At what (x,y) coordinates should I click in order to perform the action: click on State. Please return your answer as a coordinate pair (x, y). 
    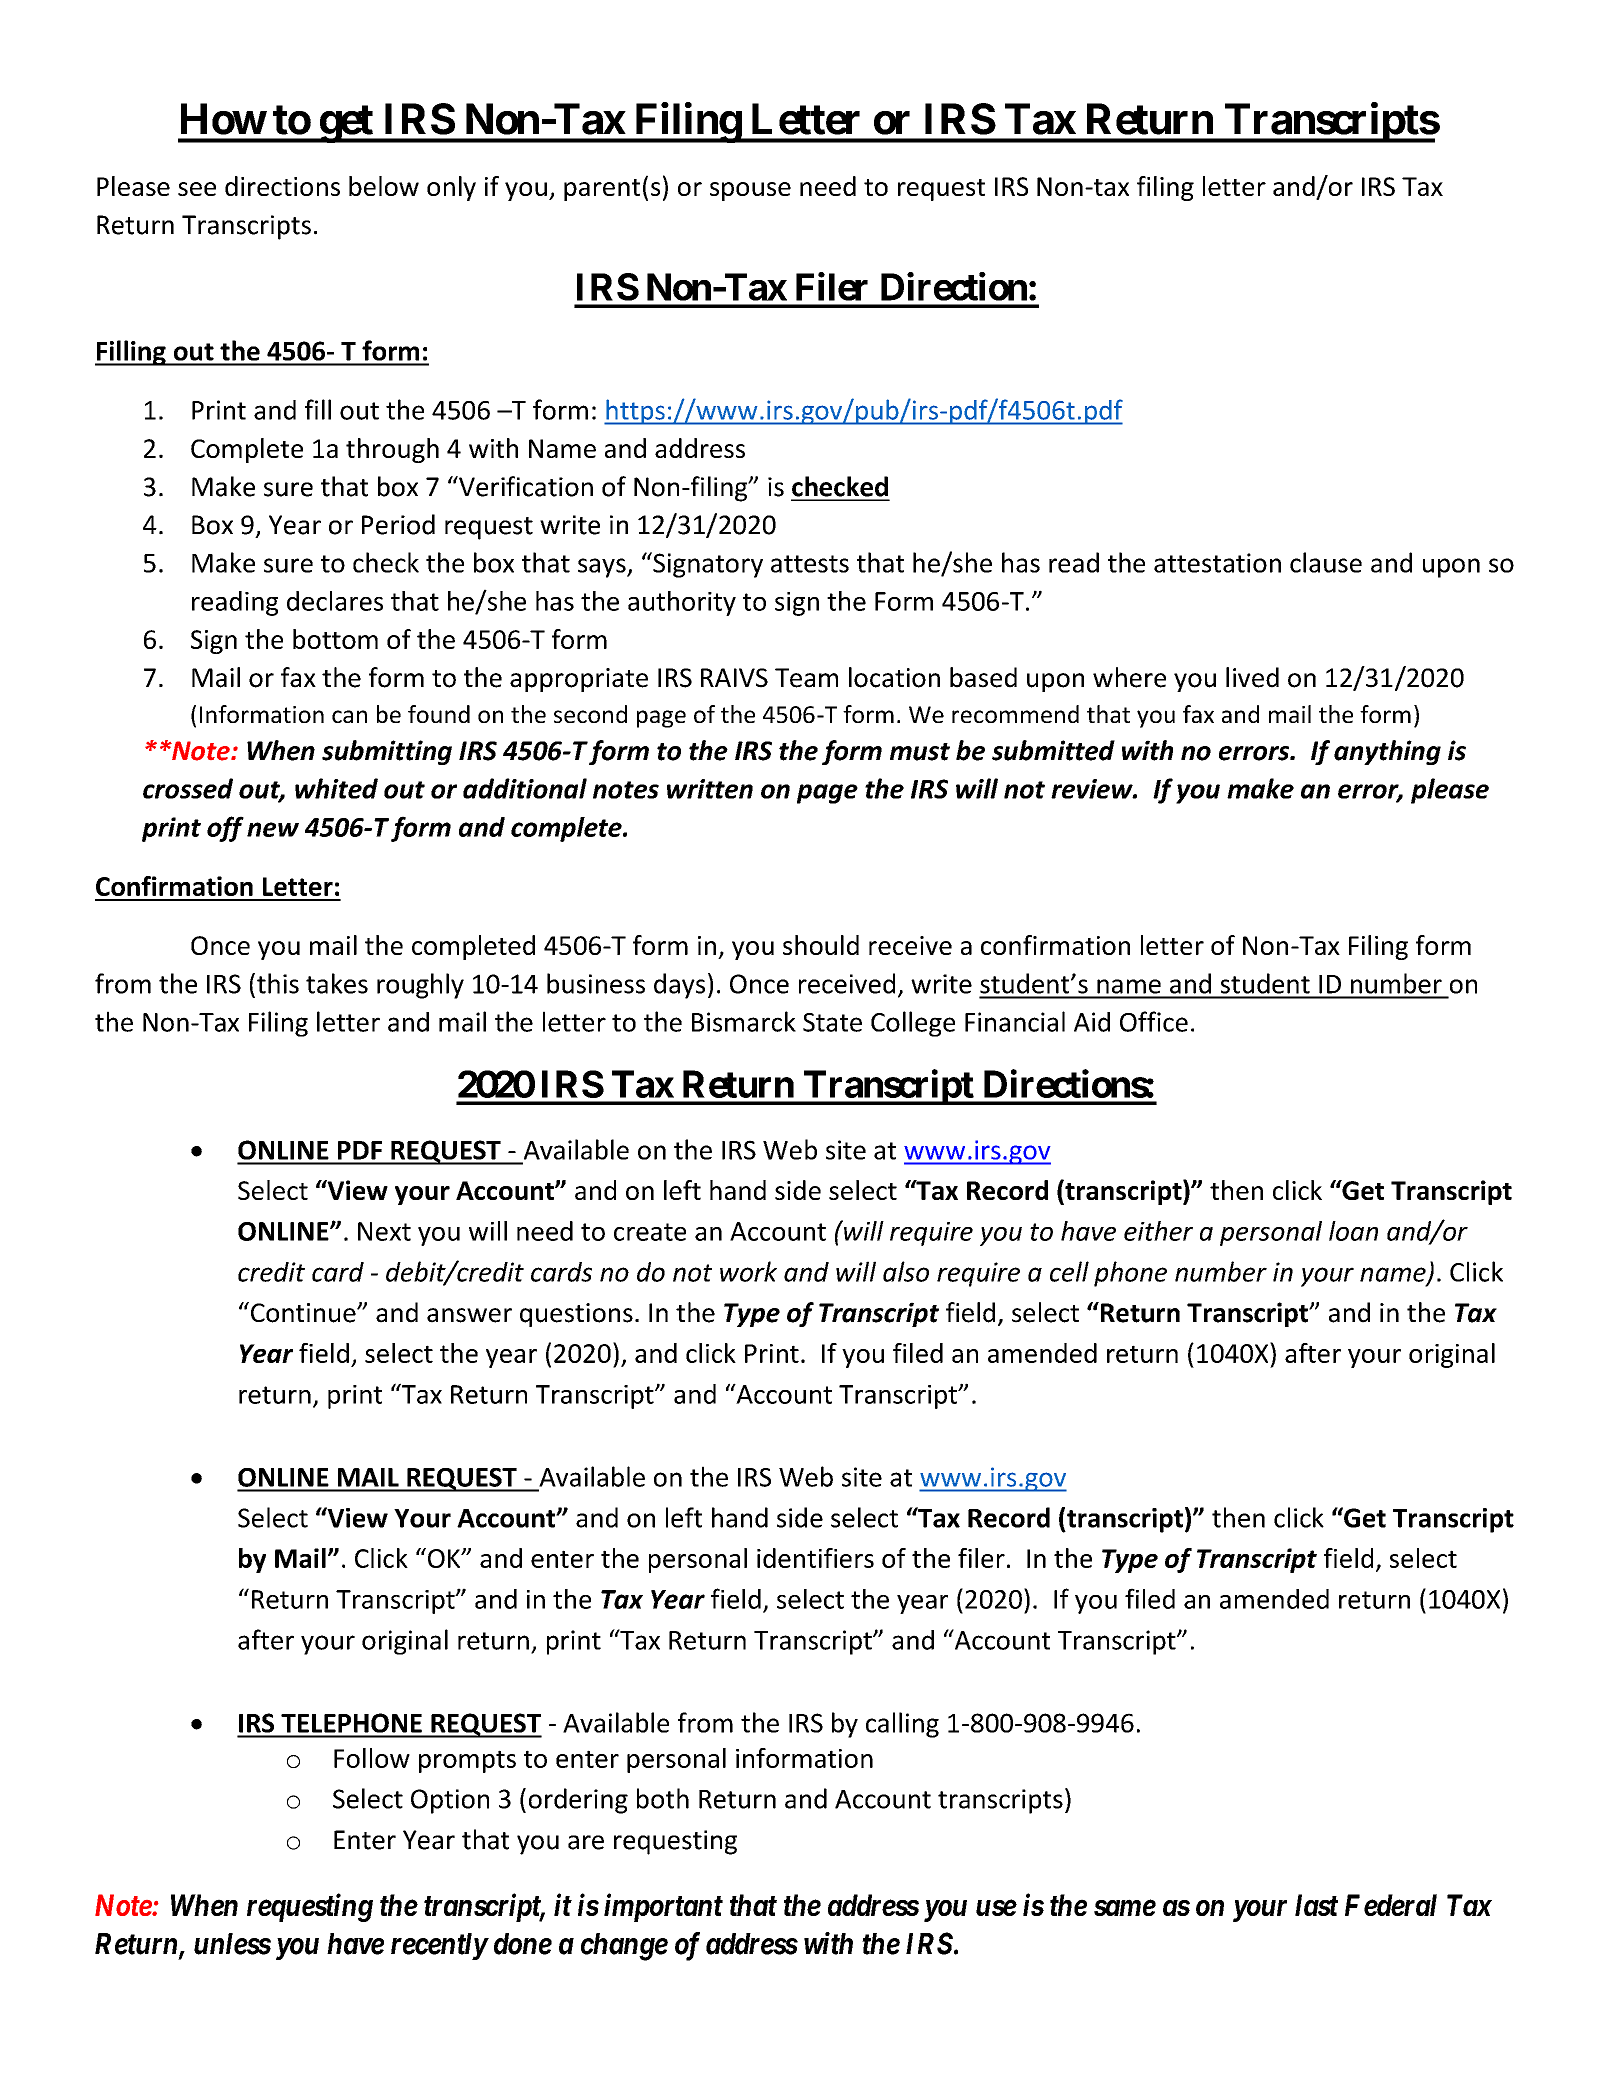
    Looking at the image, I should click on (832, 1022).
